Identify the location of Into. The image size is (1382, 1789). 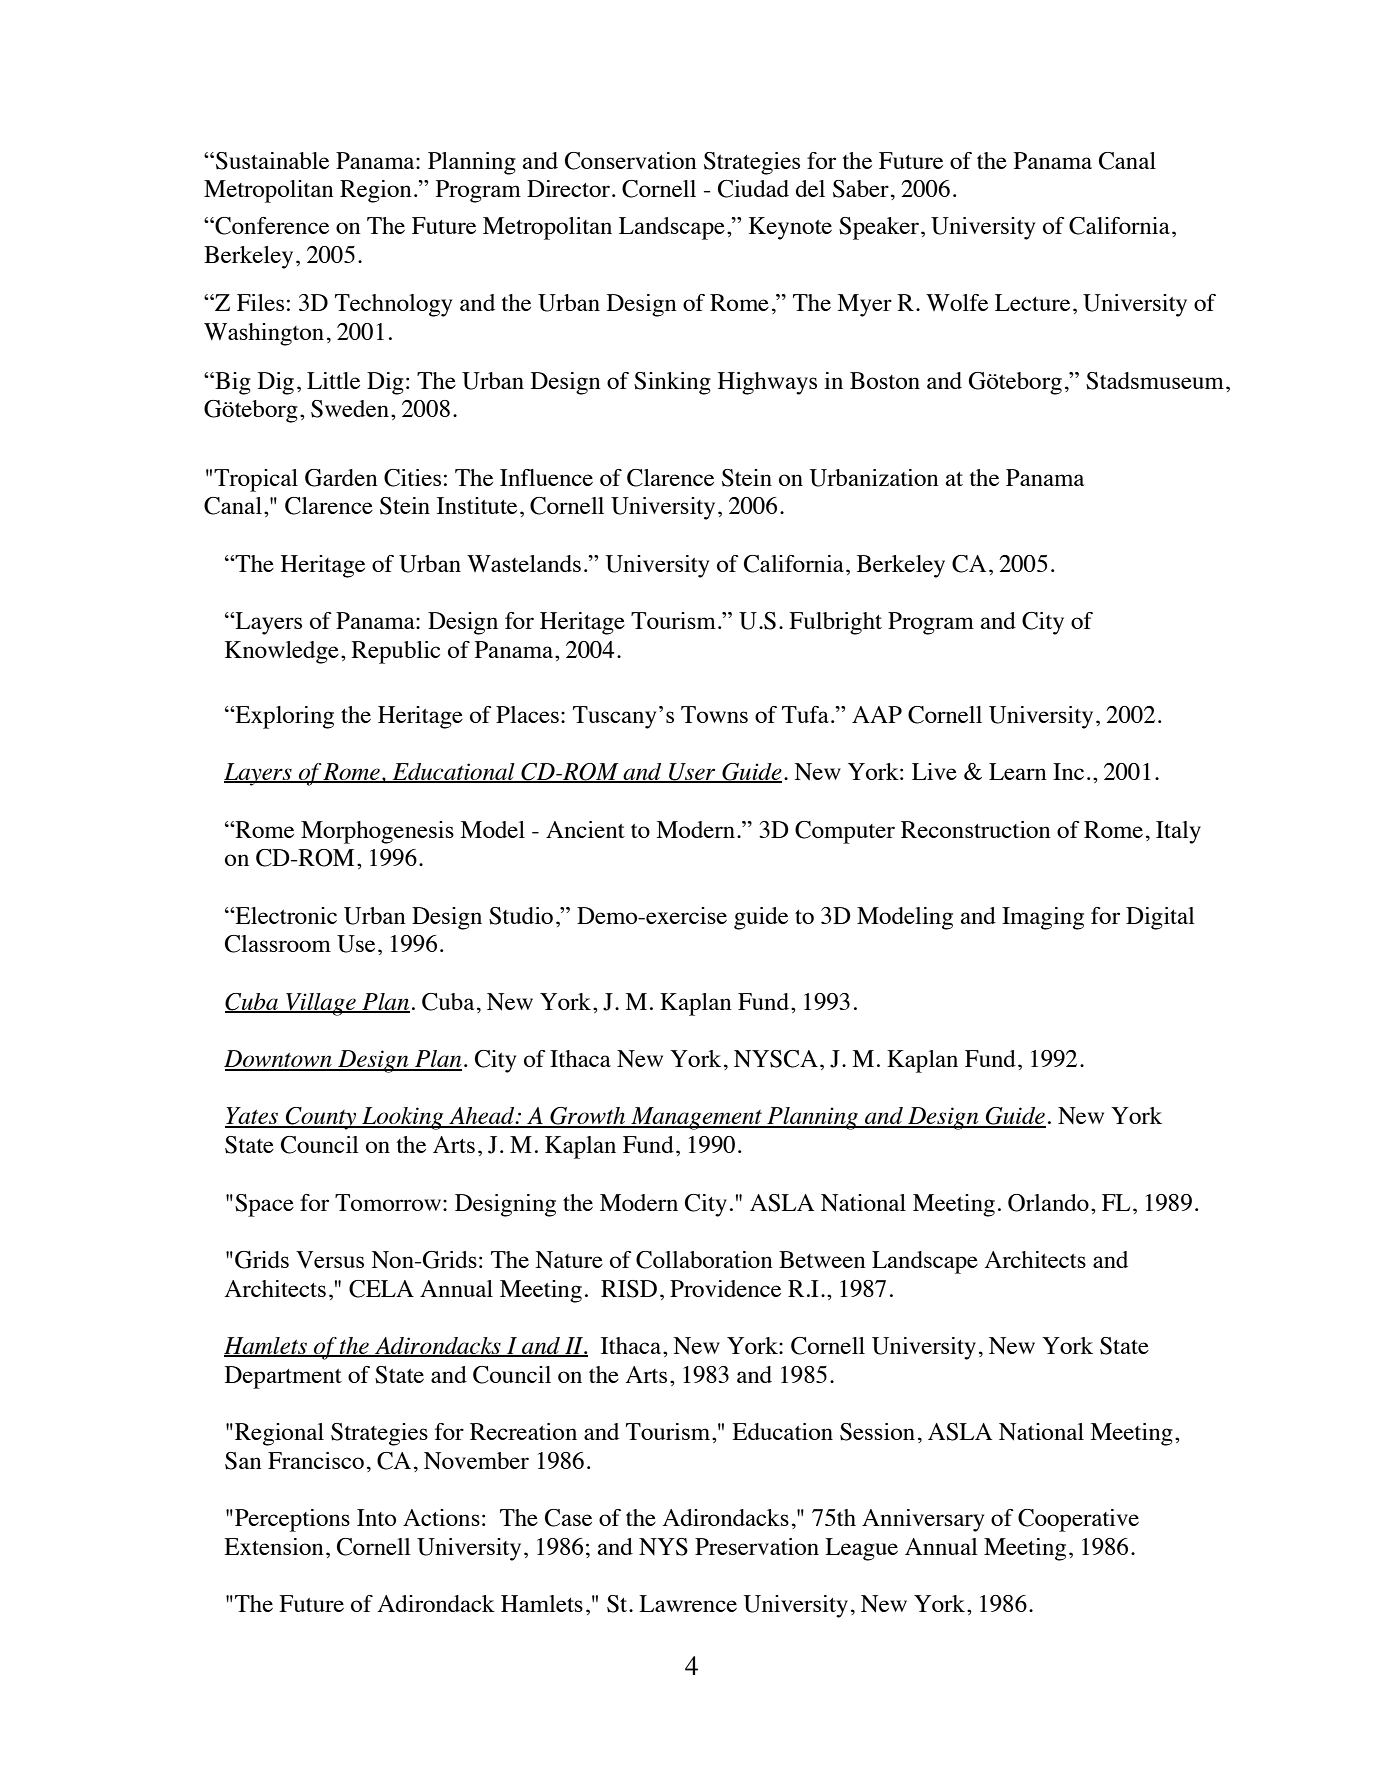
(376, 1517).
